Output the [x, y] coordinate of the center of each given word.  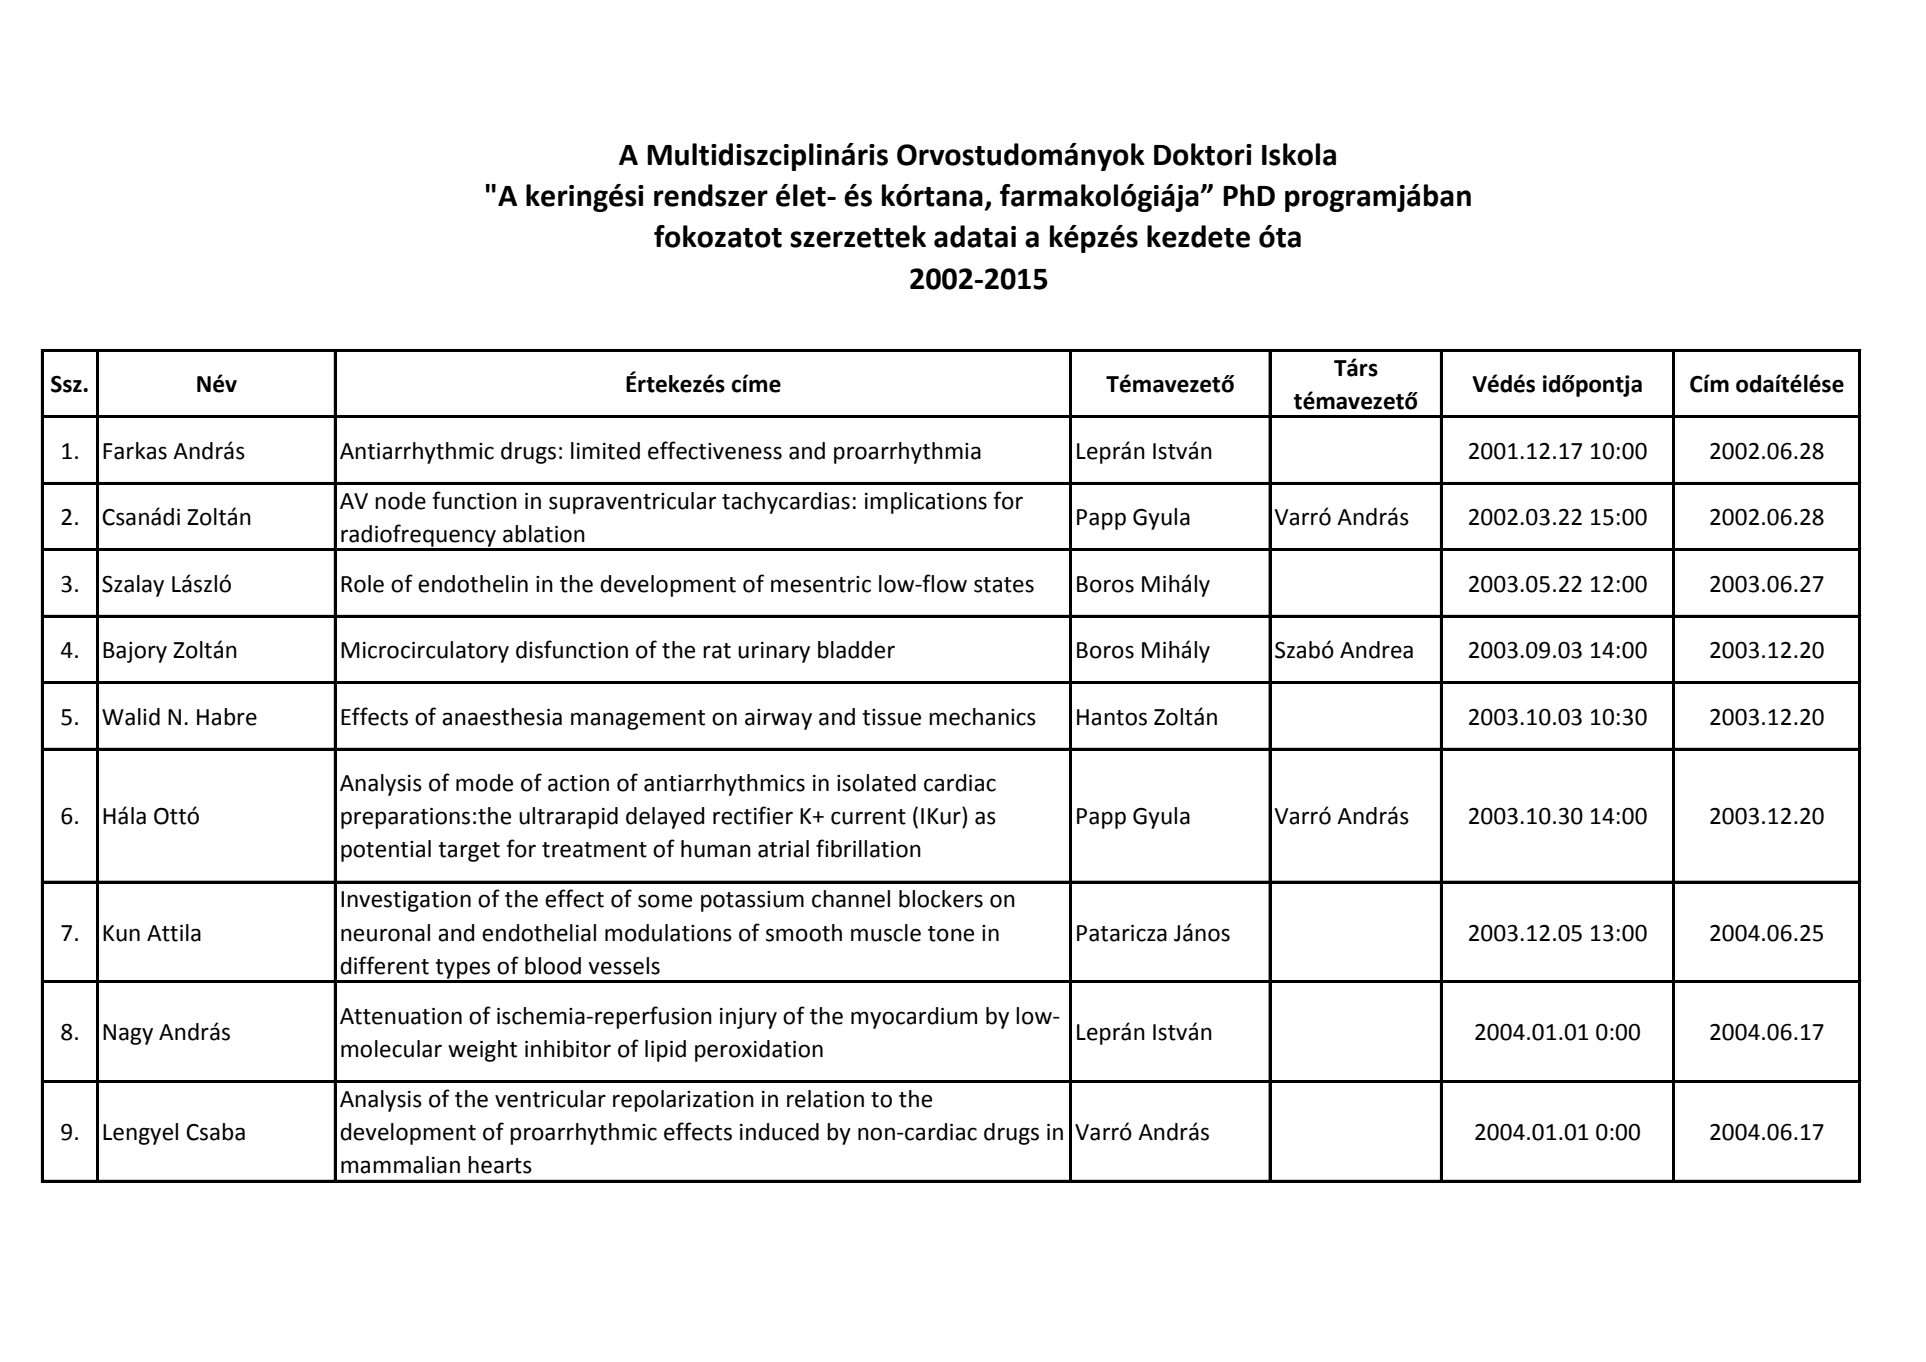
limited [605, 451]
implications [926, 503]
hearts [500, 1165]
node [400, 501]
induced [779, 1132]
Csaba [215, 1132]
